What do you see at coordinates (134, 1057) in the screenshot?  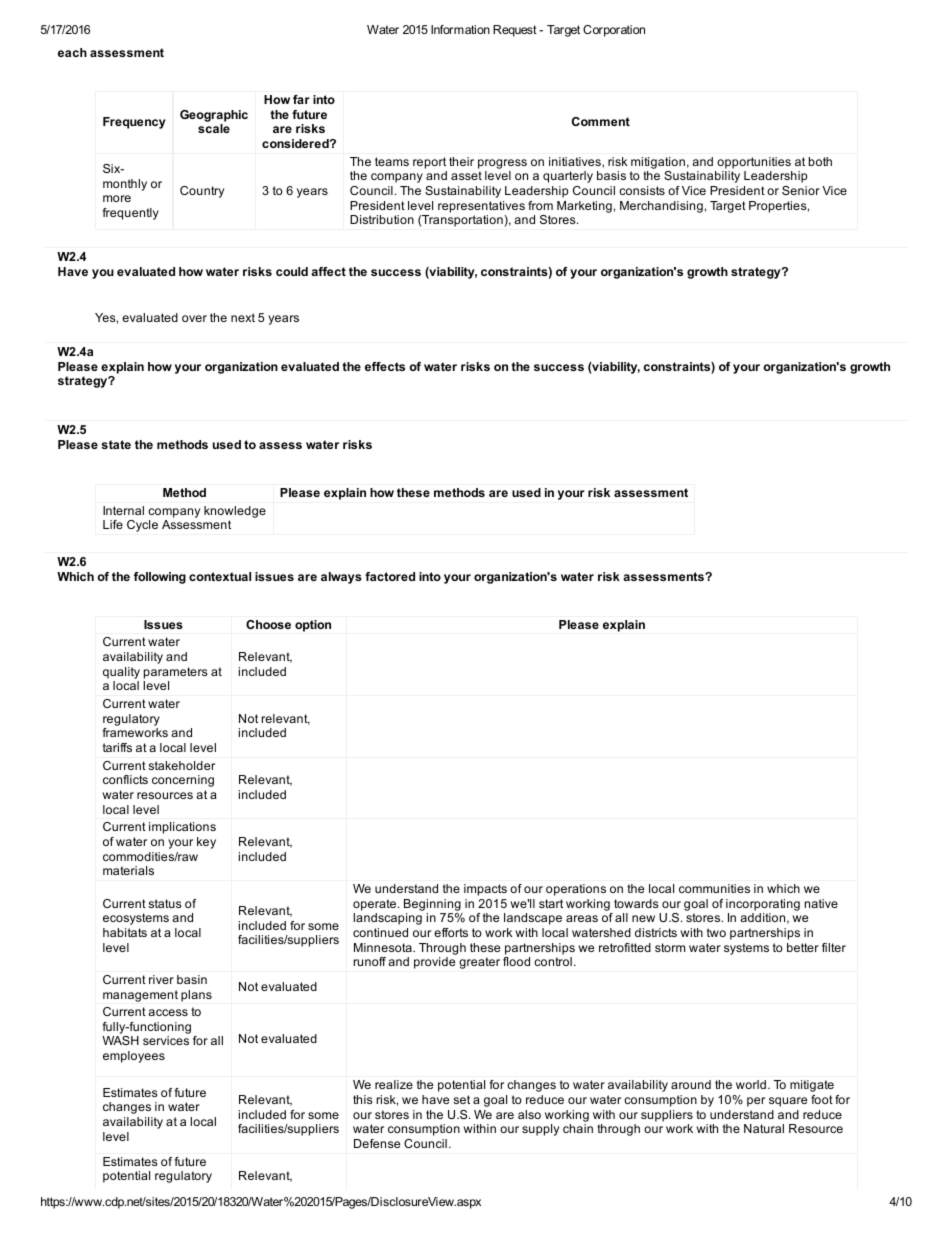 I see `employees` at bounding box center [134, 1057].
